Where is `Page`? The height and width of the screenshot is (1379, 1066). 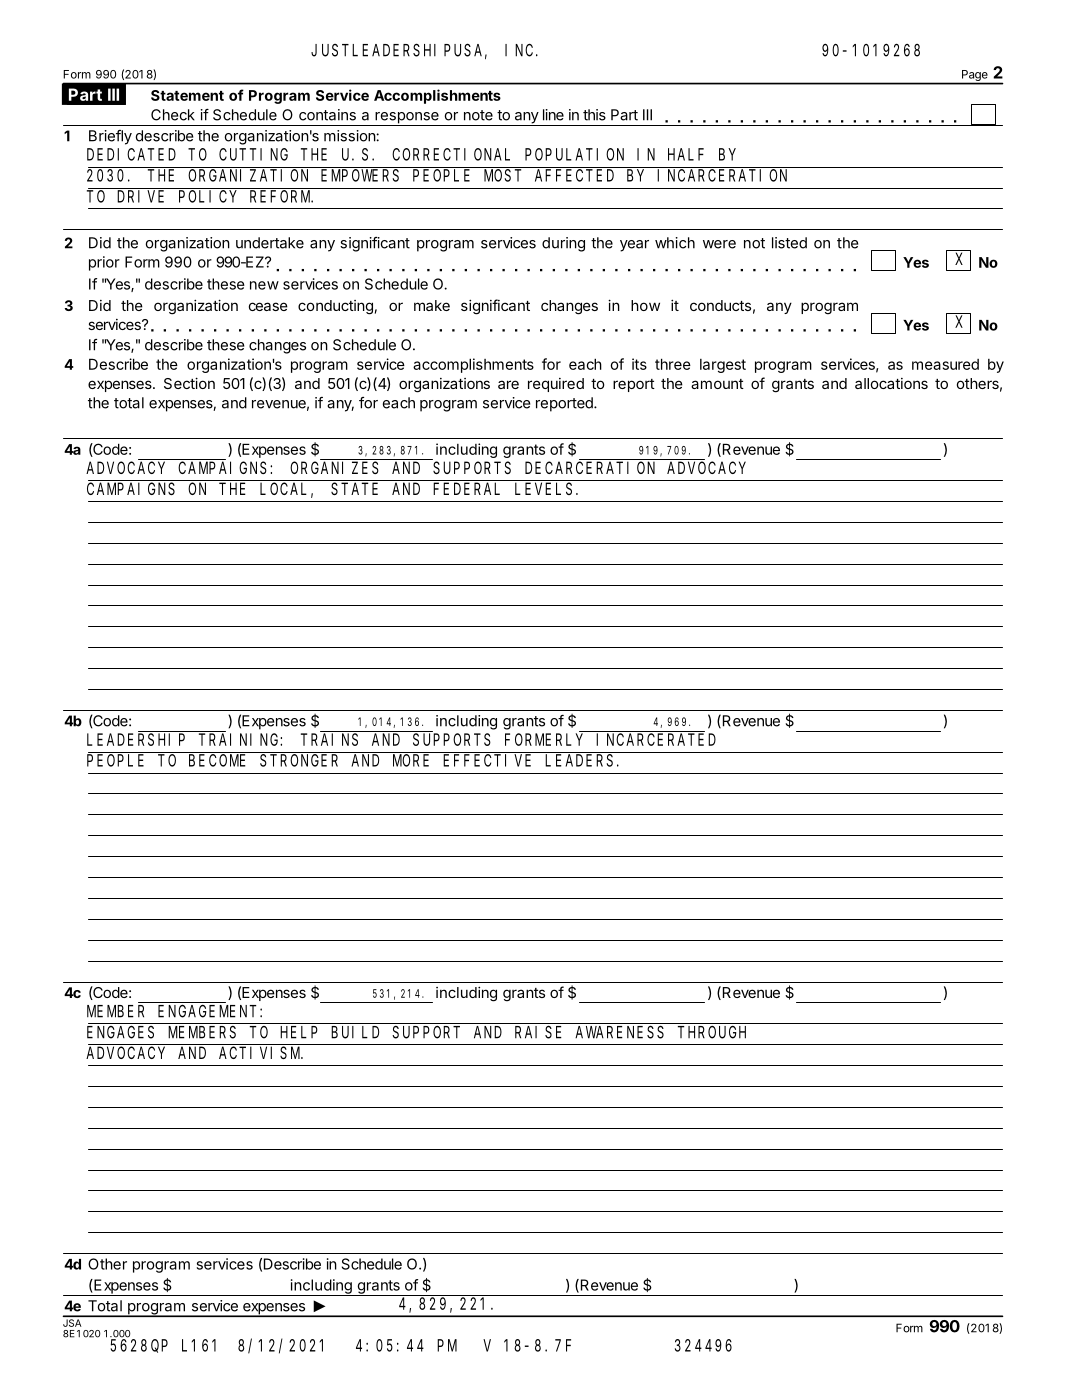 Page is located at coordinates (975, 77).
